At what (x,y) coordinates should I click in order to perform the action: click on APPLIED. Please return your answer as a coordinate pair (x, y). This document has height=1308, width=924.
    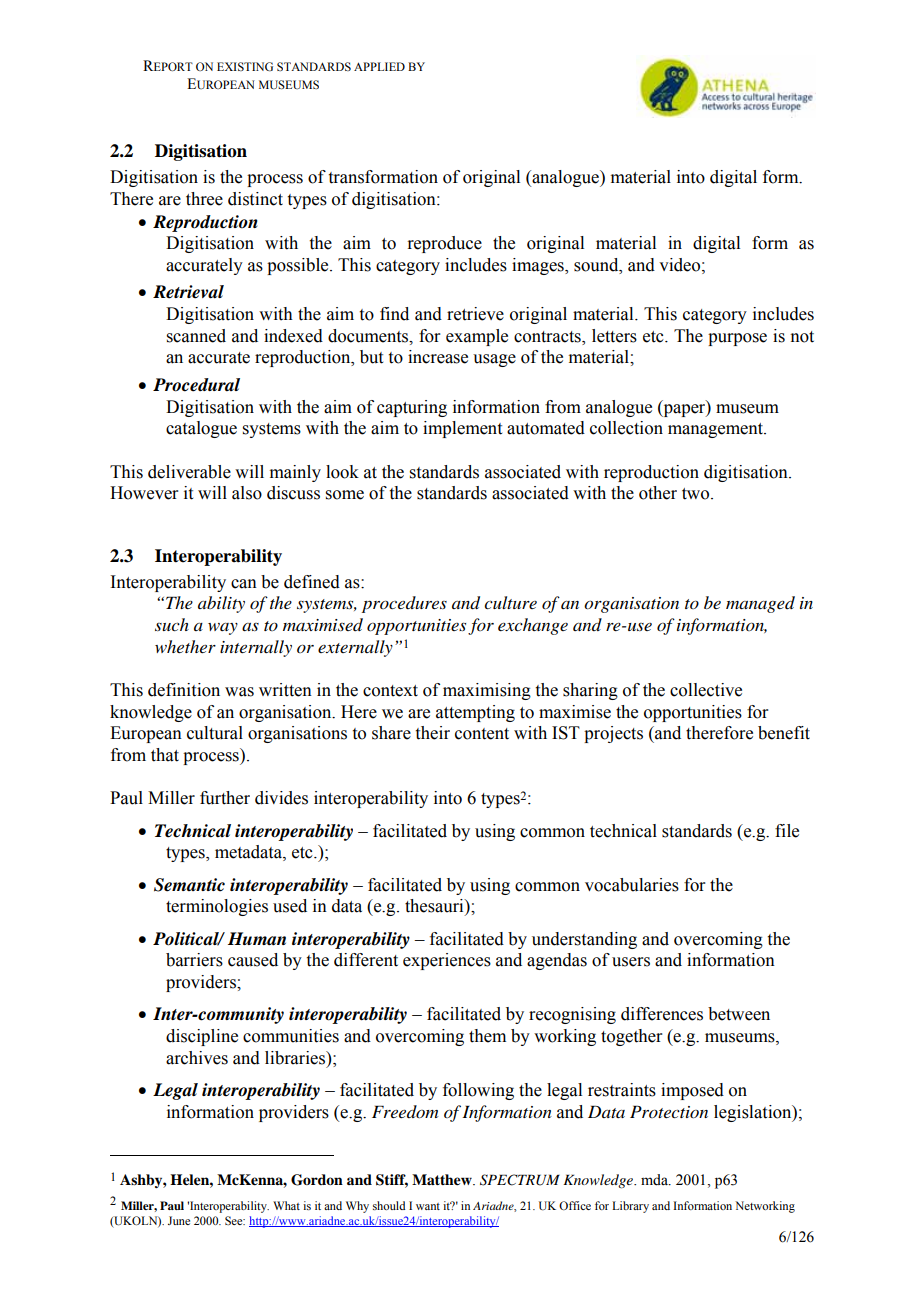
    Looking at the image, I should click on (379, 66).
